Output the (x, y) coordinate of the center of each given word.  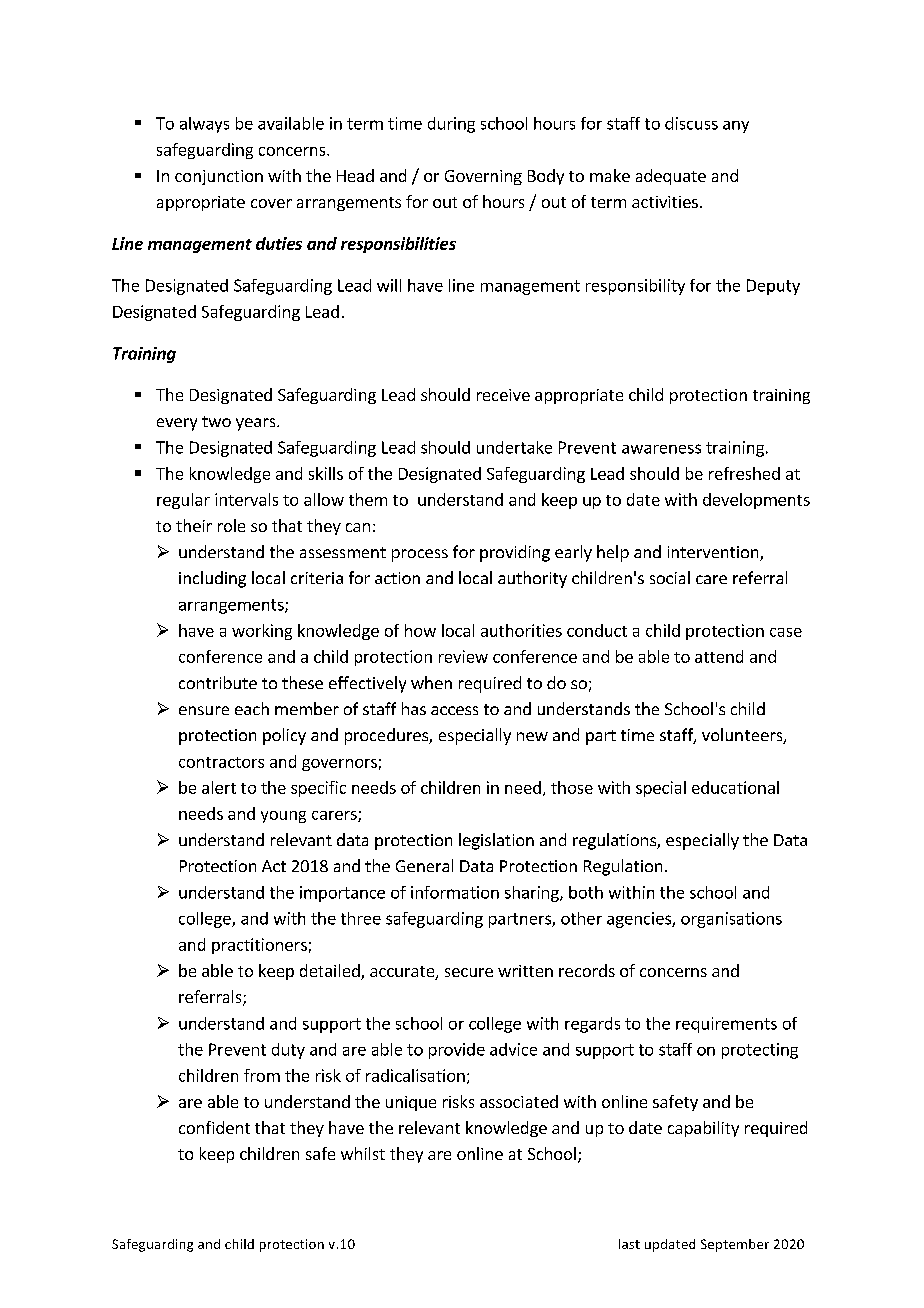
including (212, 579)
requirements (726, 1025)
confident (214, 1127)
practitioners (259, 946)
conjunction (219, 177)
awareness (661, 449)
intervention (714, 553)
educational (735, 787)
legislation (496, 841)
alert (219, 787)
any (736, 127)
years (257, 424)
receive (503, 395)
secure (469, 972)
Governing (483, 177)
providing (515, 553)
